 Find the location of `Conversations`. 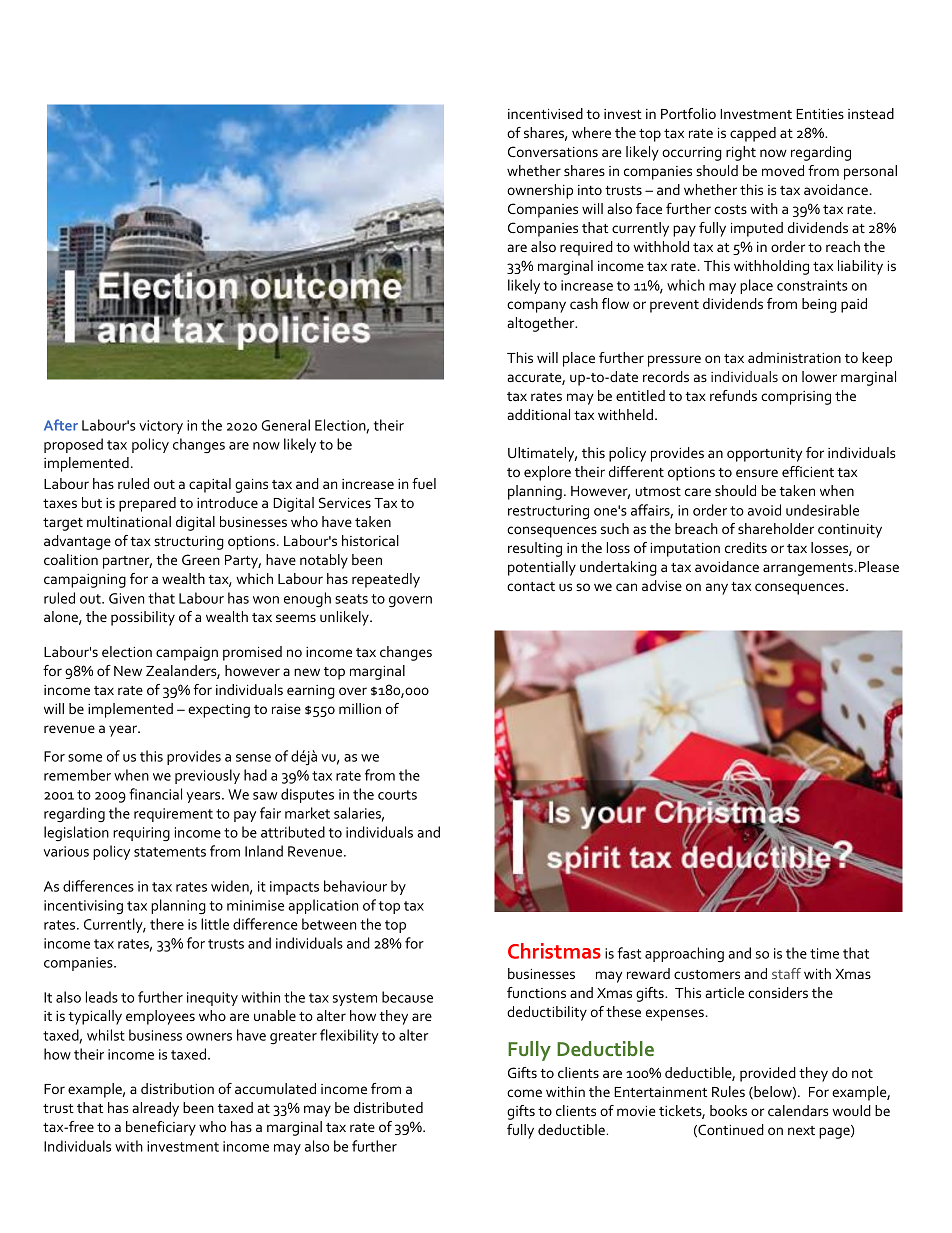

Conversations is located at coordinates (553, 151).
